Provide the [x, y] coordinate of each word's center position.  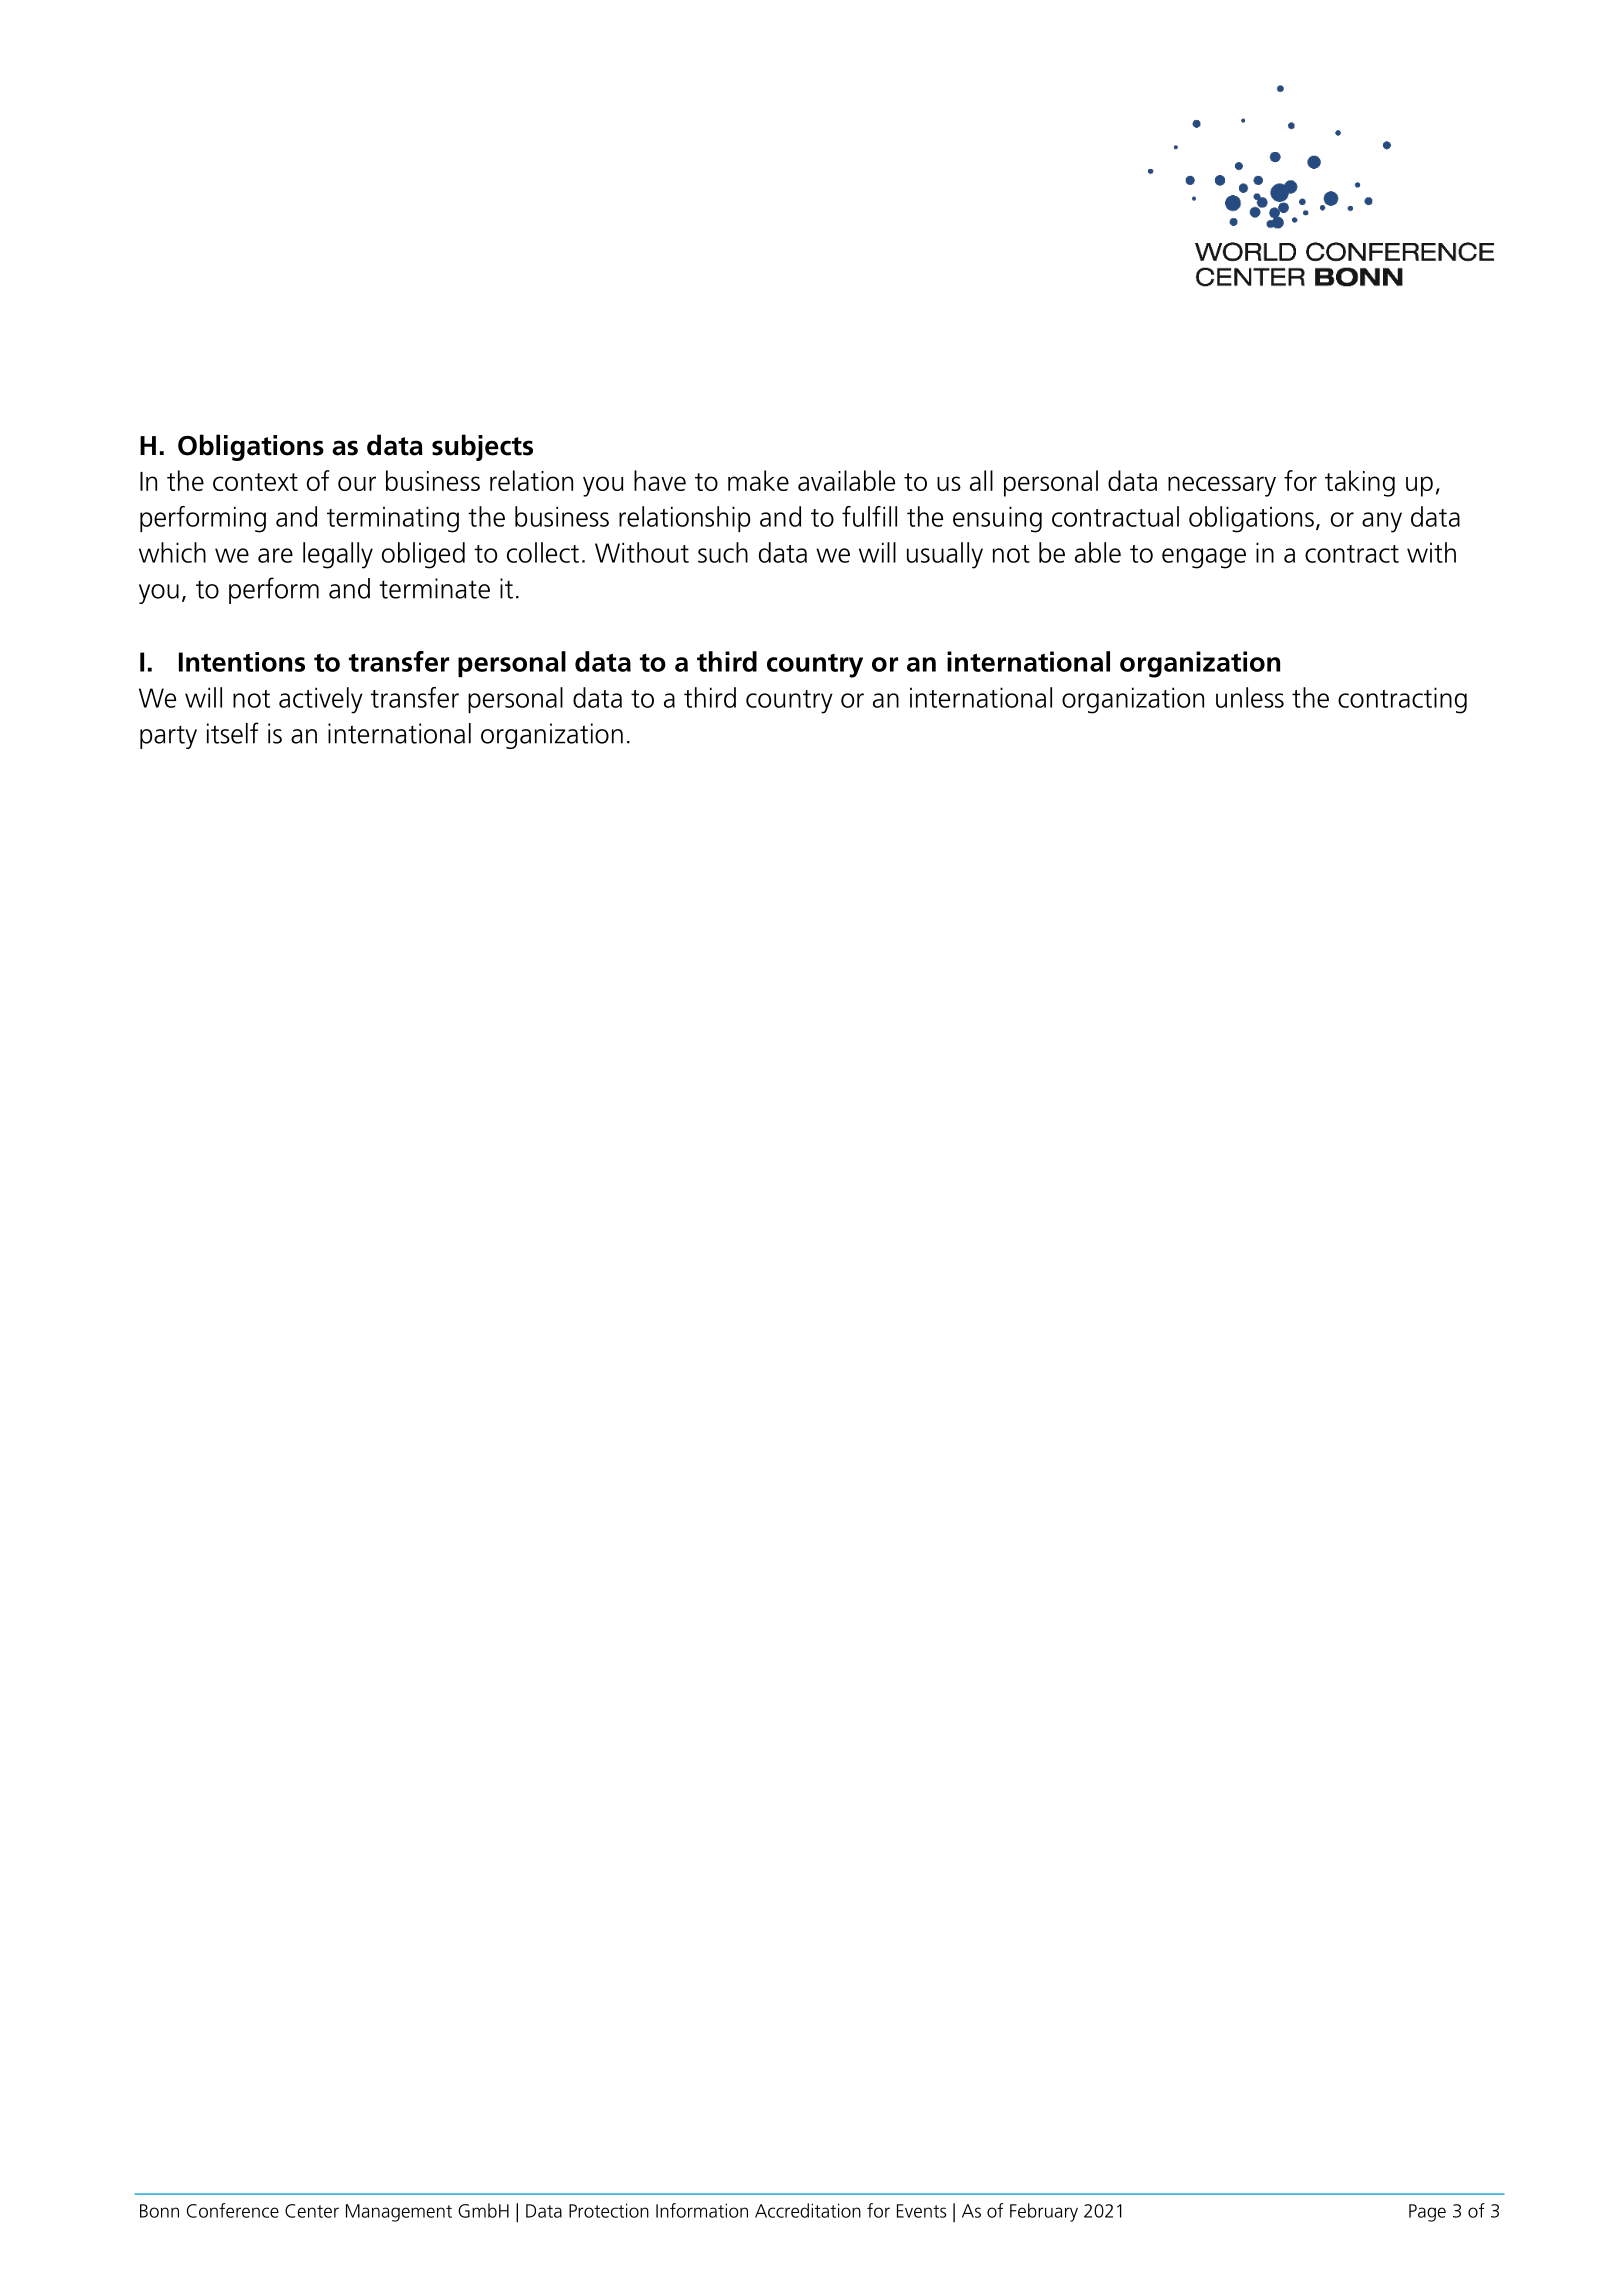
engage [1204, 558]
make [758, 480]
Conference [233, 2210]
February [1044, 2212]
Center [312, 2211]
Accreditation [808, 2210]
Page [1427, 2213]
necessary [1222, 486]
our [357, 483]
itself [233, 733]
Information [702, 2210]
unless [1250, 697]
